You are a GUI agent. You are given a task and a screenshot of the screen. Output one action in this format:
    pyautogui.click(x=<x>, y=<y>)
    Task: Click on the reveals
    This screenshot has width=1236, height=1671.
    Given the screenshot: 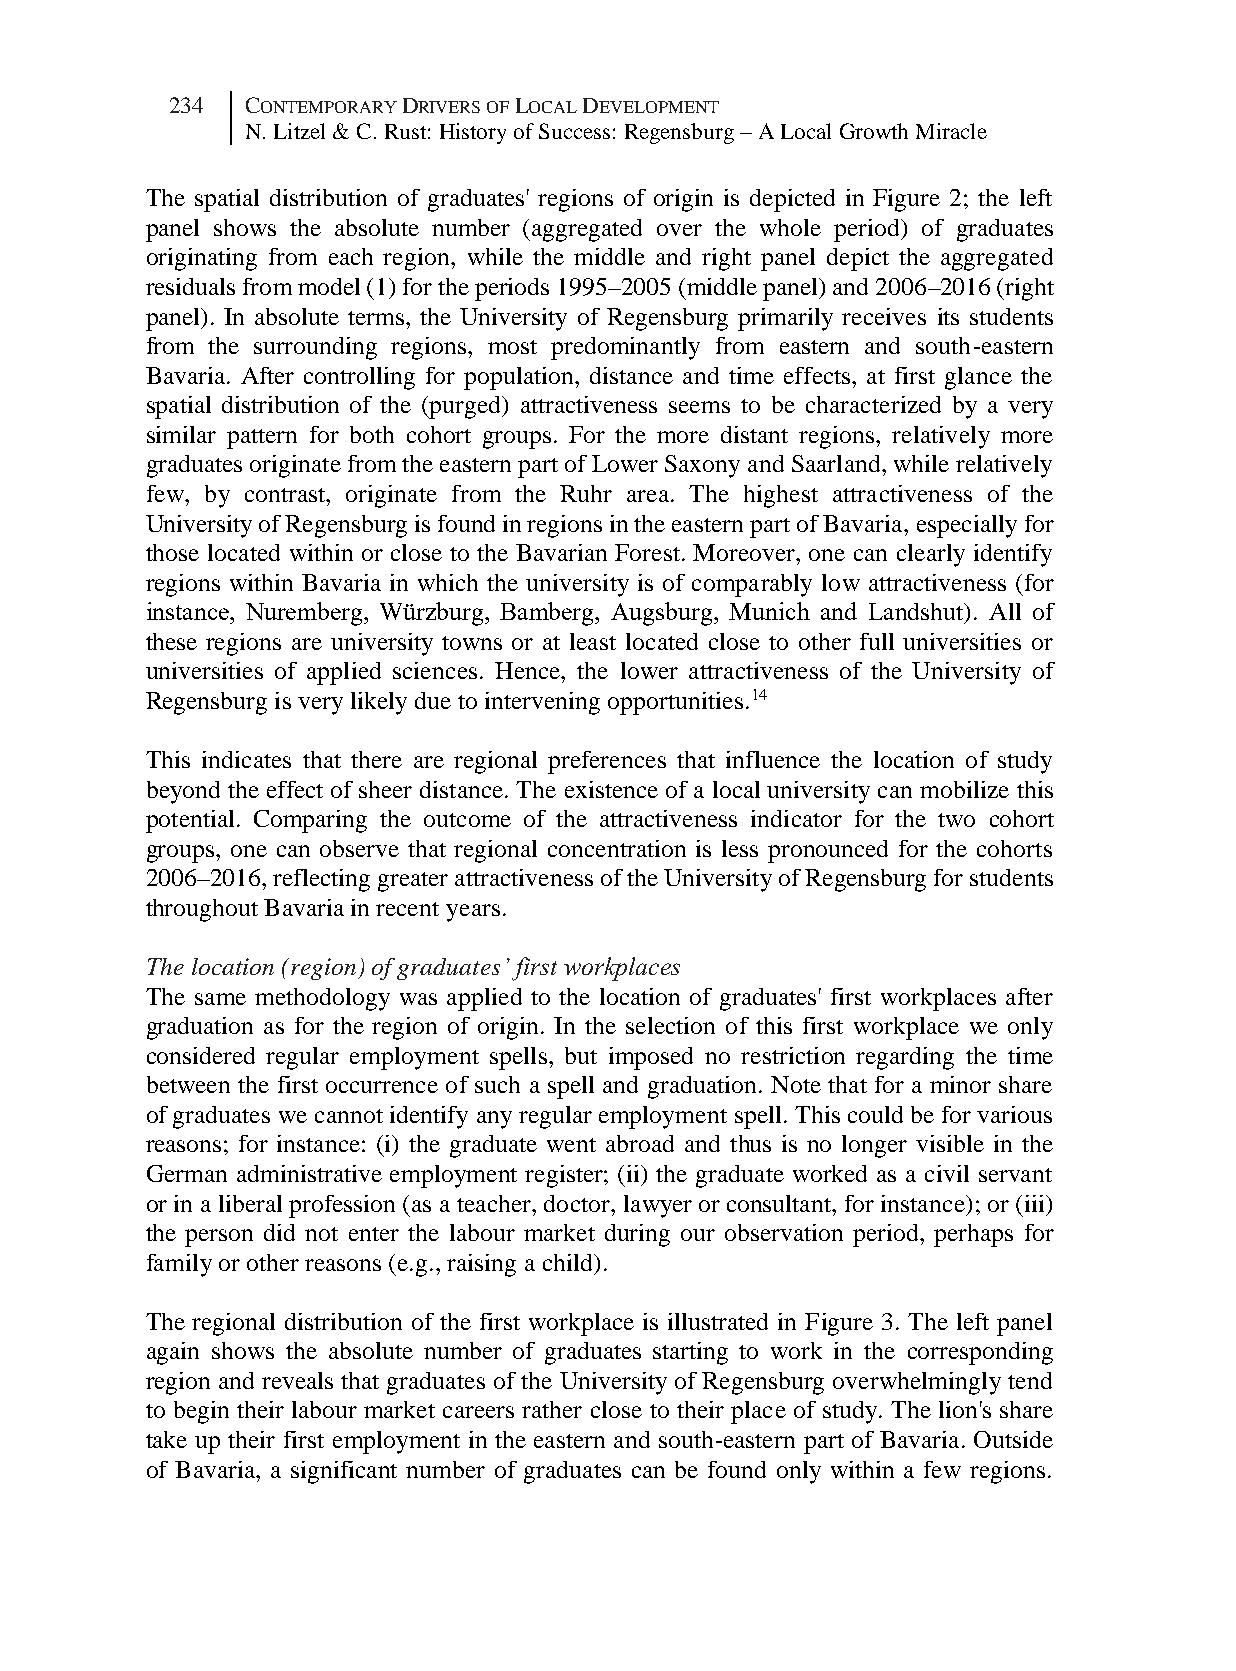 What is the action you would take?
    pyautogui.click(x=297, y=1380)
